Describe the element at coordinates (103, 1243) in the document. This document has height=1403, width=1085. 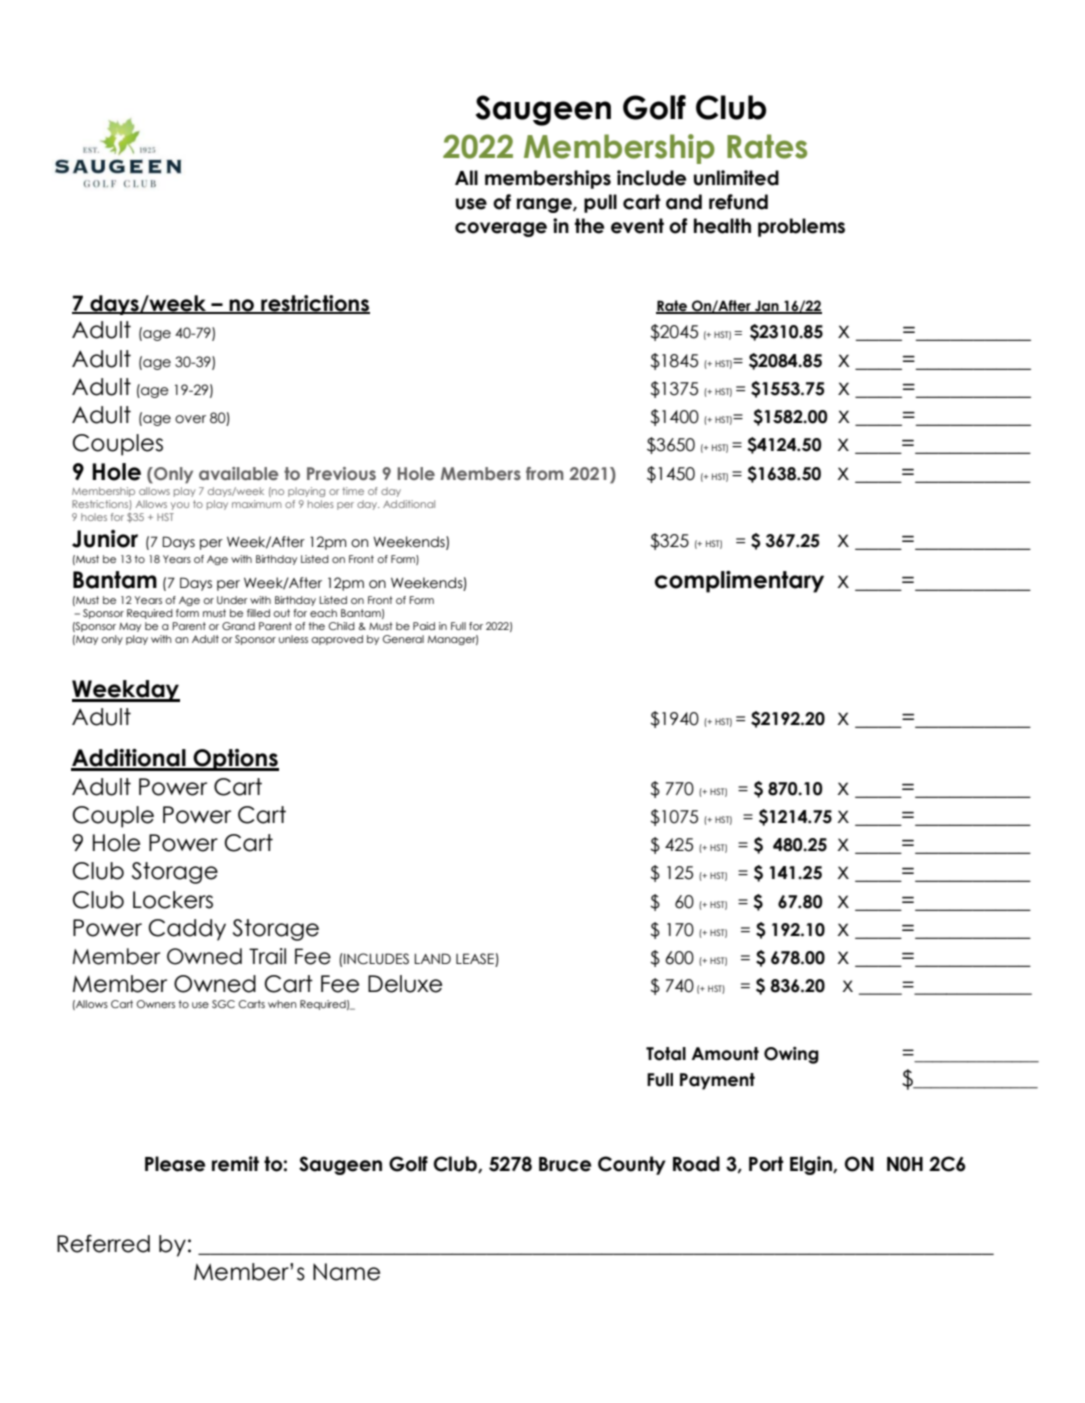
I see `Referred` at that location.
